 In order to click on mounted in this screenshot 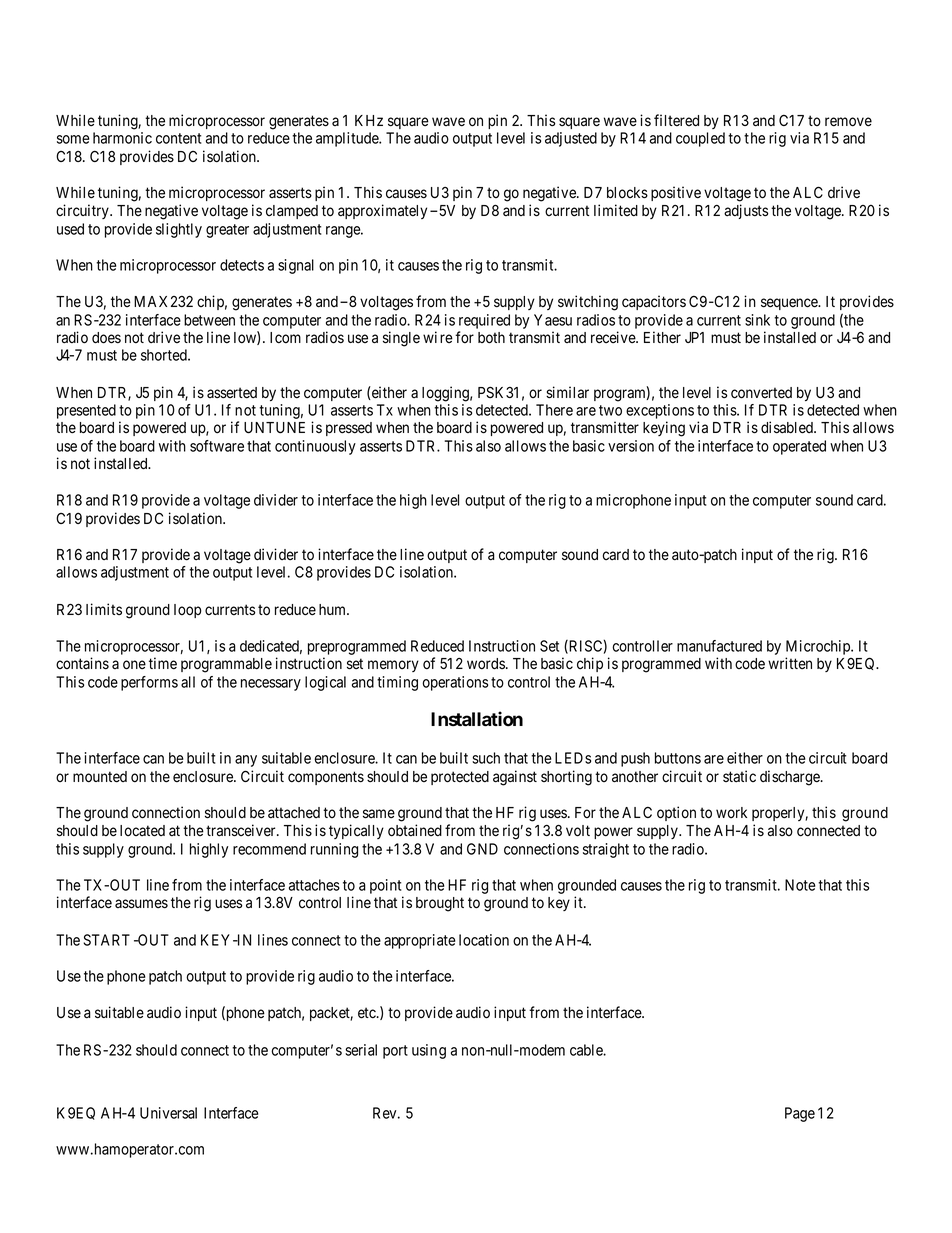, I will do `click(100, 777)`.
